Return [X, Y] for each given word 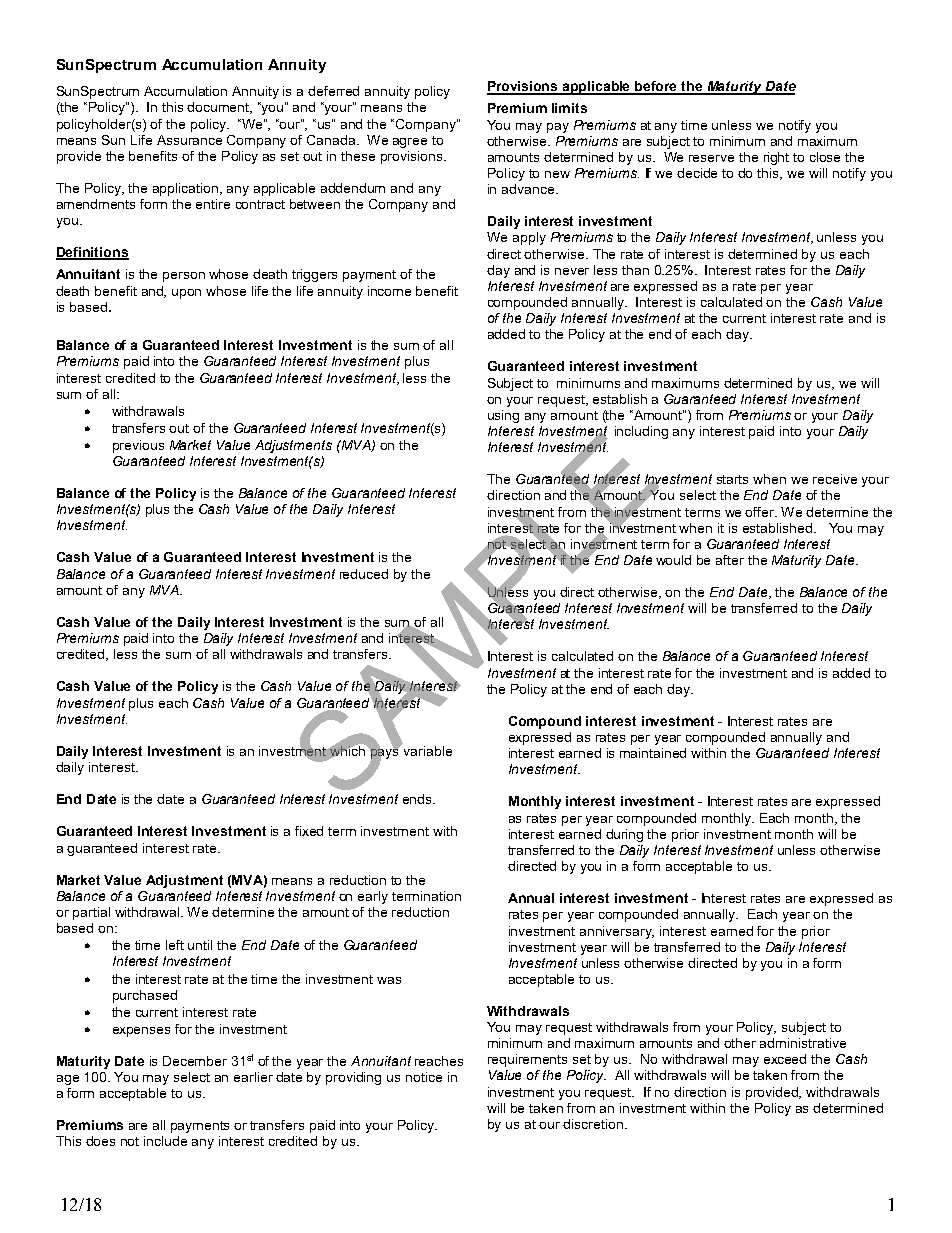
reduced [364, 574]
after [730, 560]
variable [427, 749]
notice [424, 1077]
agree [410, 143]
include [165, 1141]
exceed [785, 1059]
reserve [711, 158]
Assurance [189, 140]
